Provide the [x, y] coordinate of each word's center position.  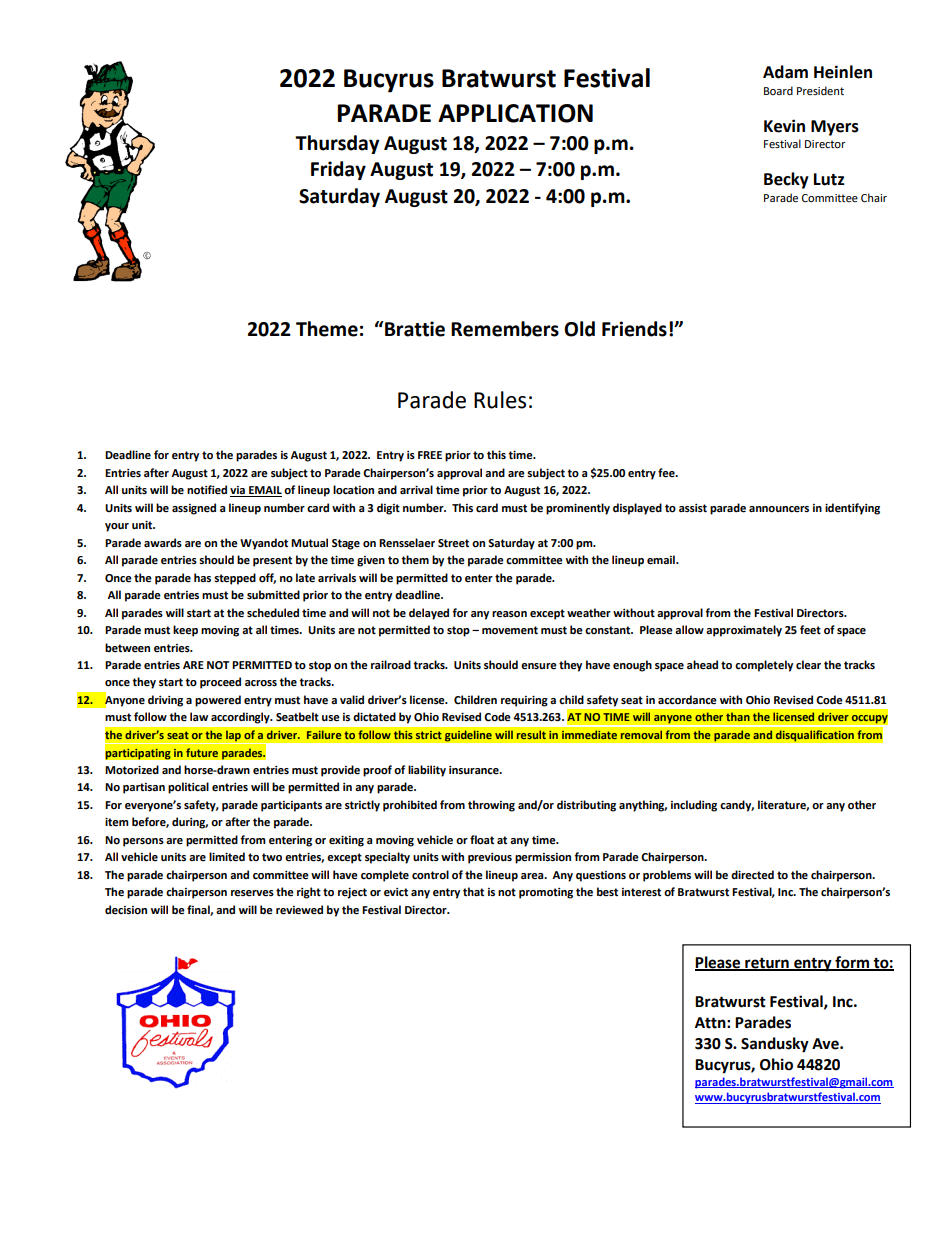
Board [778, 90]
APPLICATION [515, 113]
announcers [779, 509]
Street [453, 543]
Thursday [337, 144]
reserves [252, 893]
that [473, 891]
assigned [194, 509]
